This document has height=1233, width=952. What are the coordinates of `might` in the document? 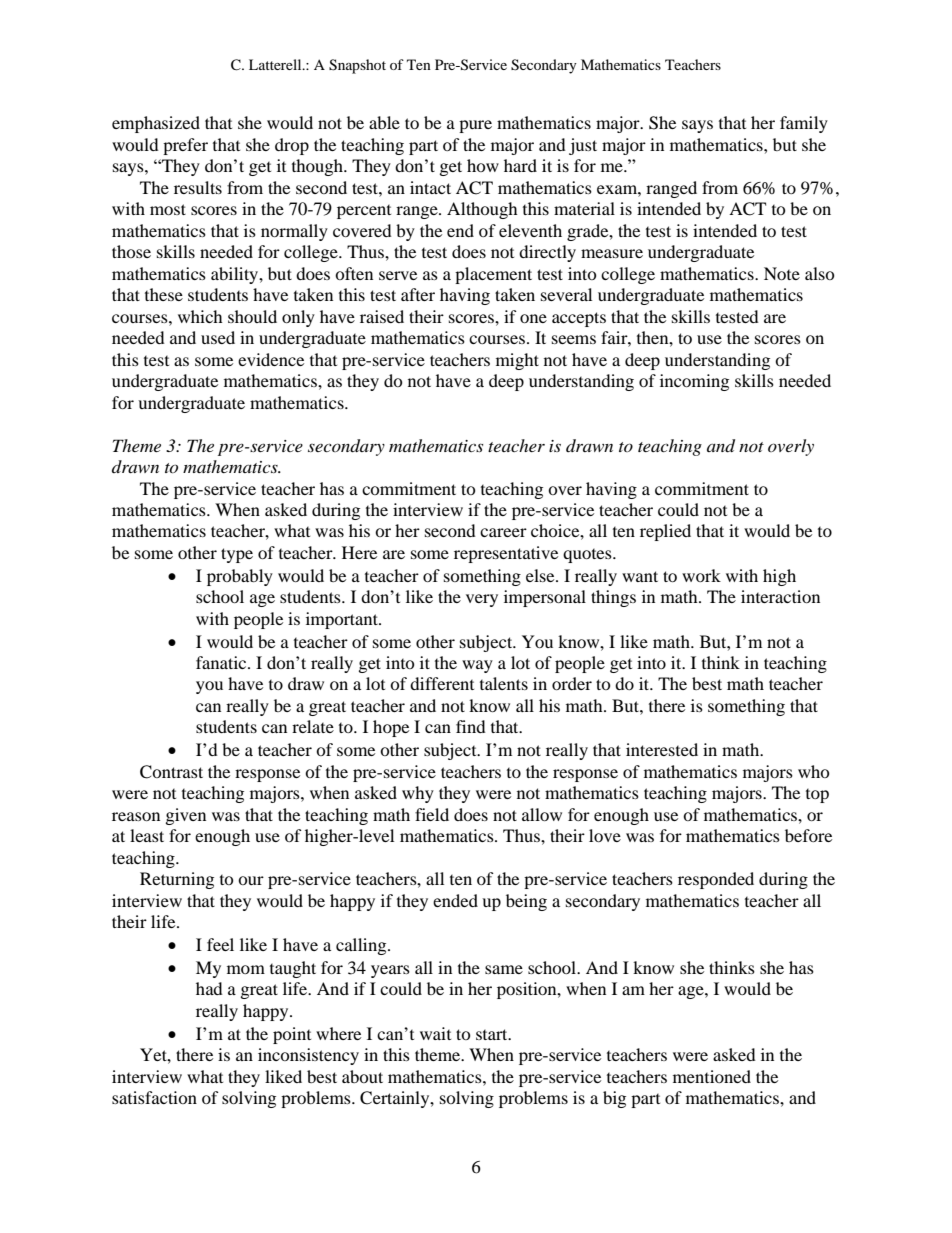 It's located at (517, 361).
